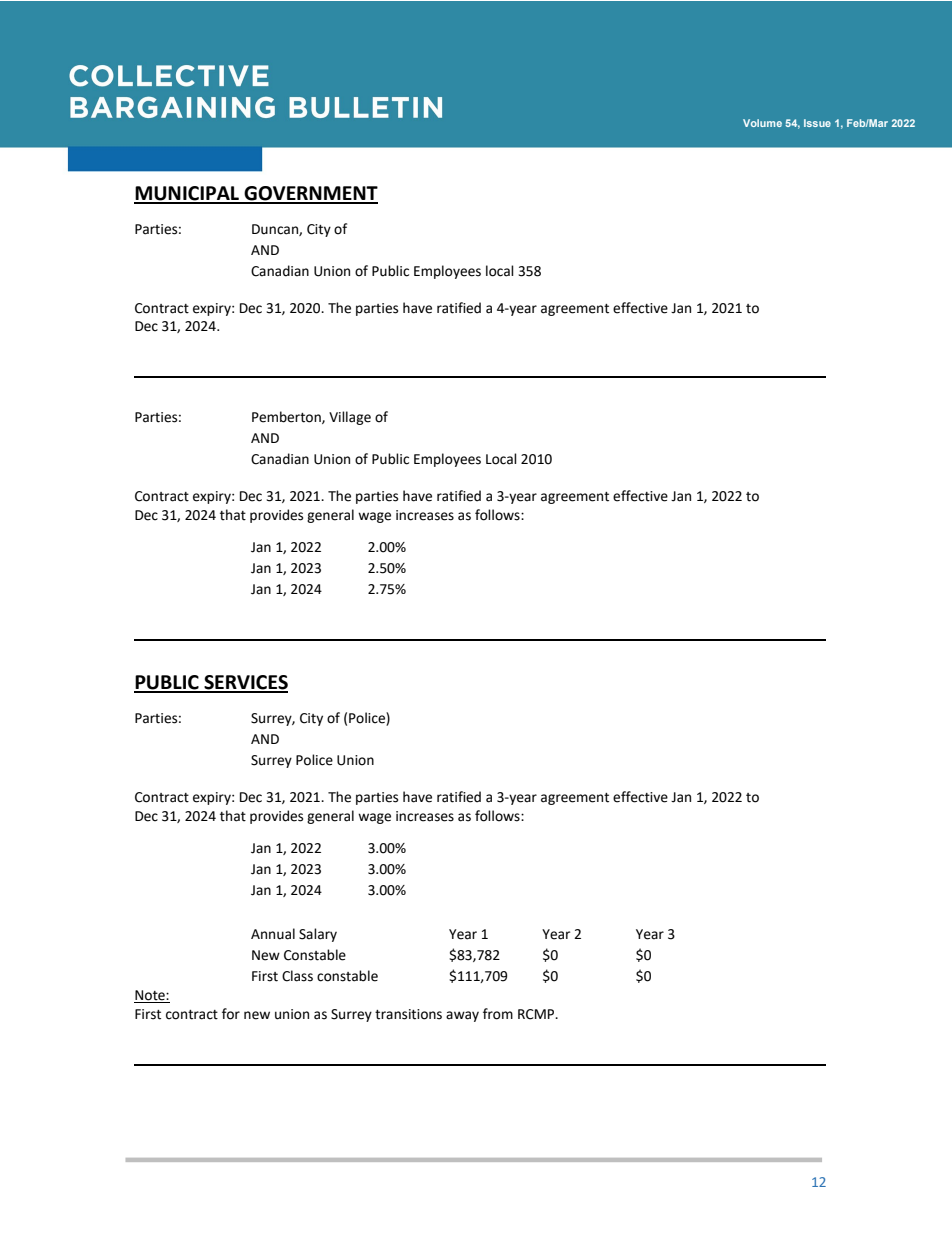 The image size is (952, 1233). I want to click on Issue, so click(817, 123).
